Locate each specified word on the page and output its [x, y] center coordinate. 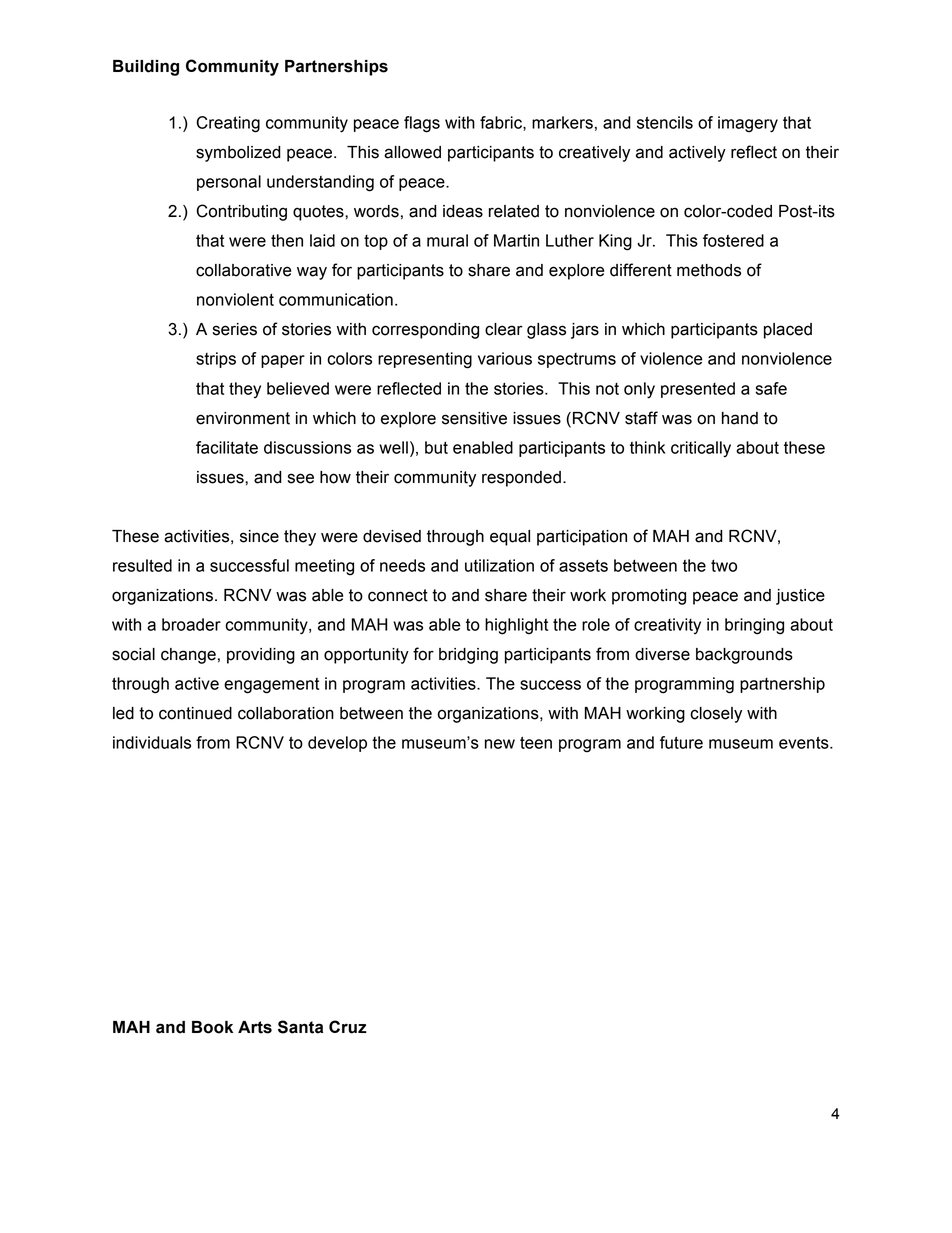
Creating [228, 124]
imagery [748, 124]
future [681, 742]
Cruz [348, 1027]
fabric [502, 123]
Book [212, 1027]
